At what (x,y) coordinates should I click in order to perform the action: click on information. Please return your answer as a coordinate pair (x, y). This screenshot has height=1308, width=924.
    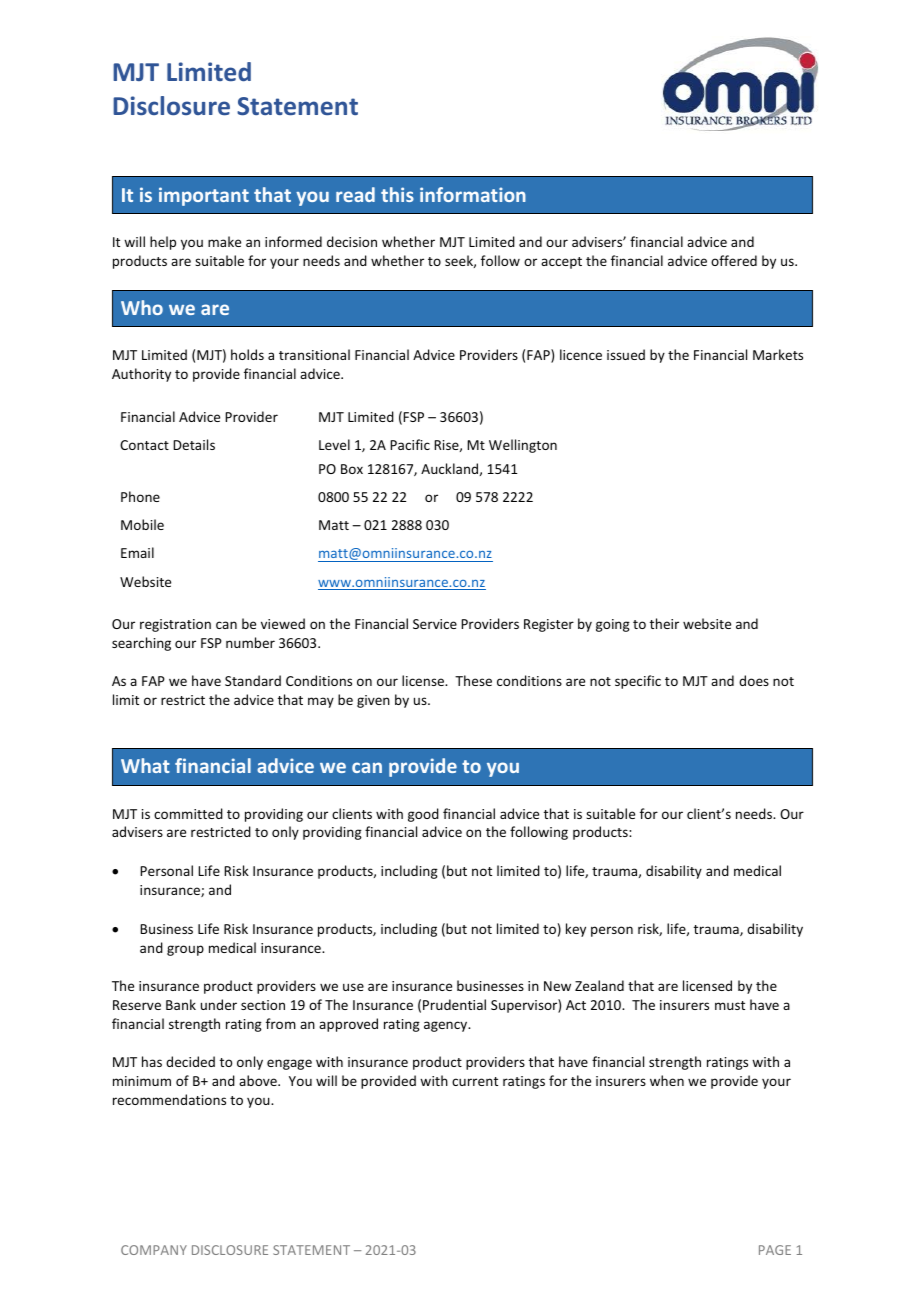
    Looking at the image, I should click on (473, 194).
